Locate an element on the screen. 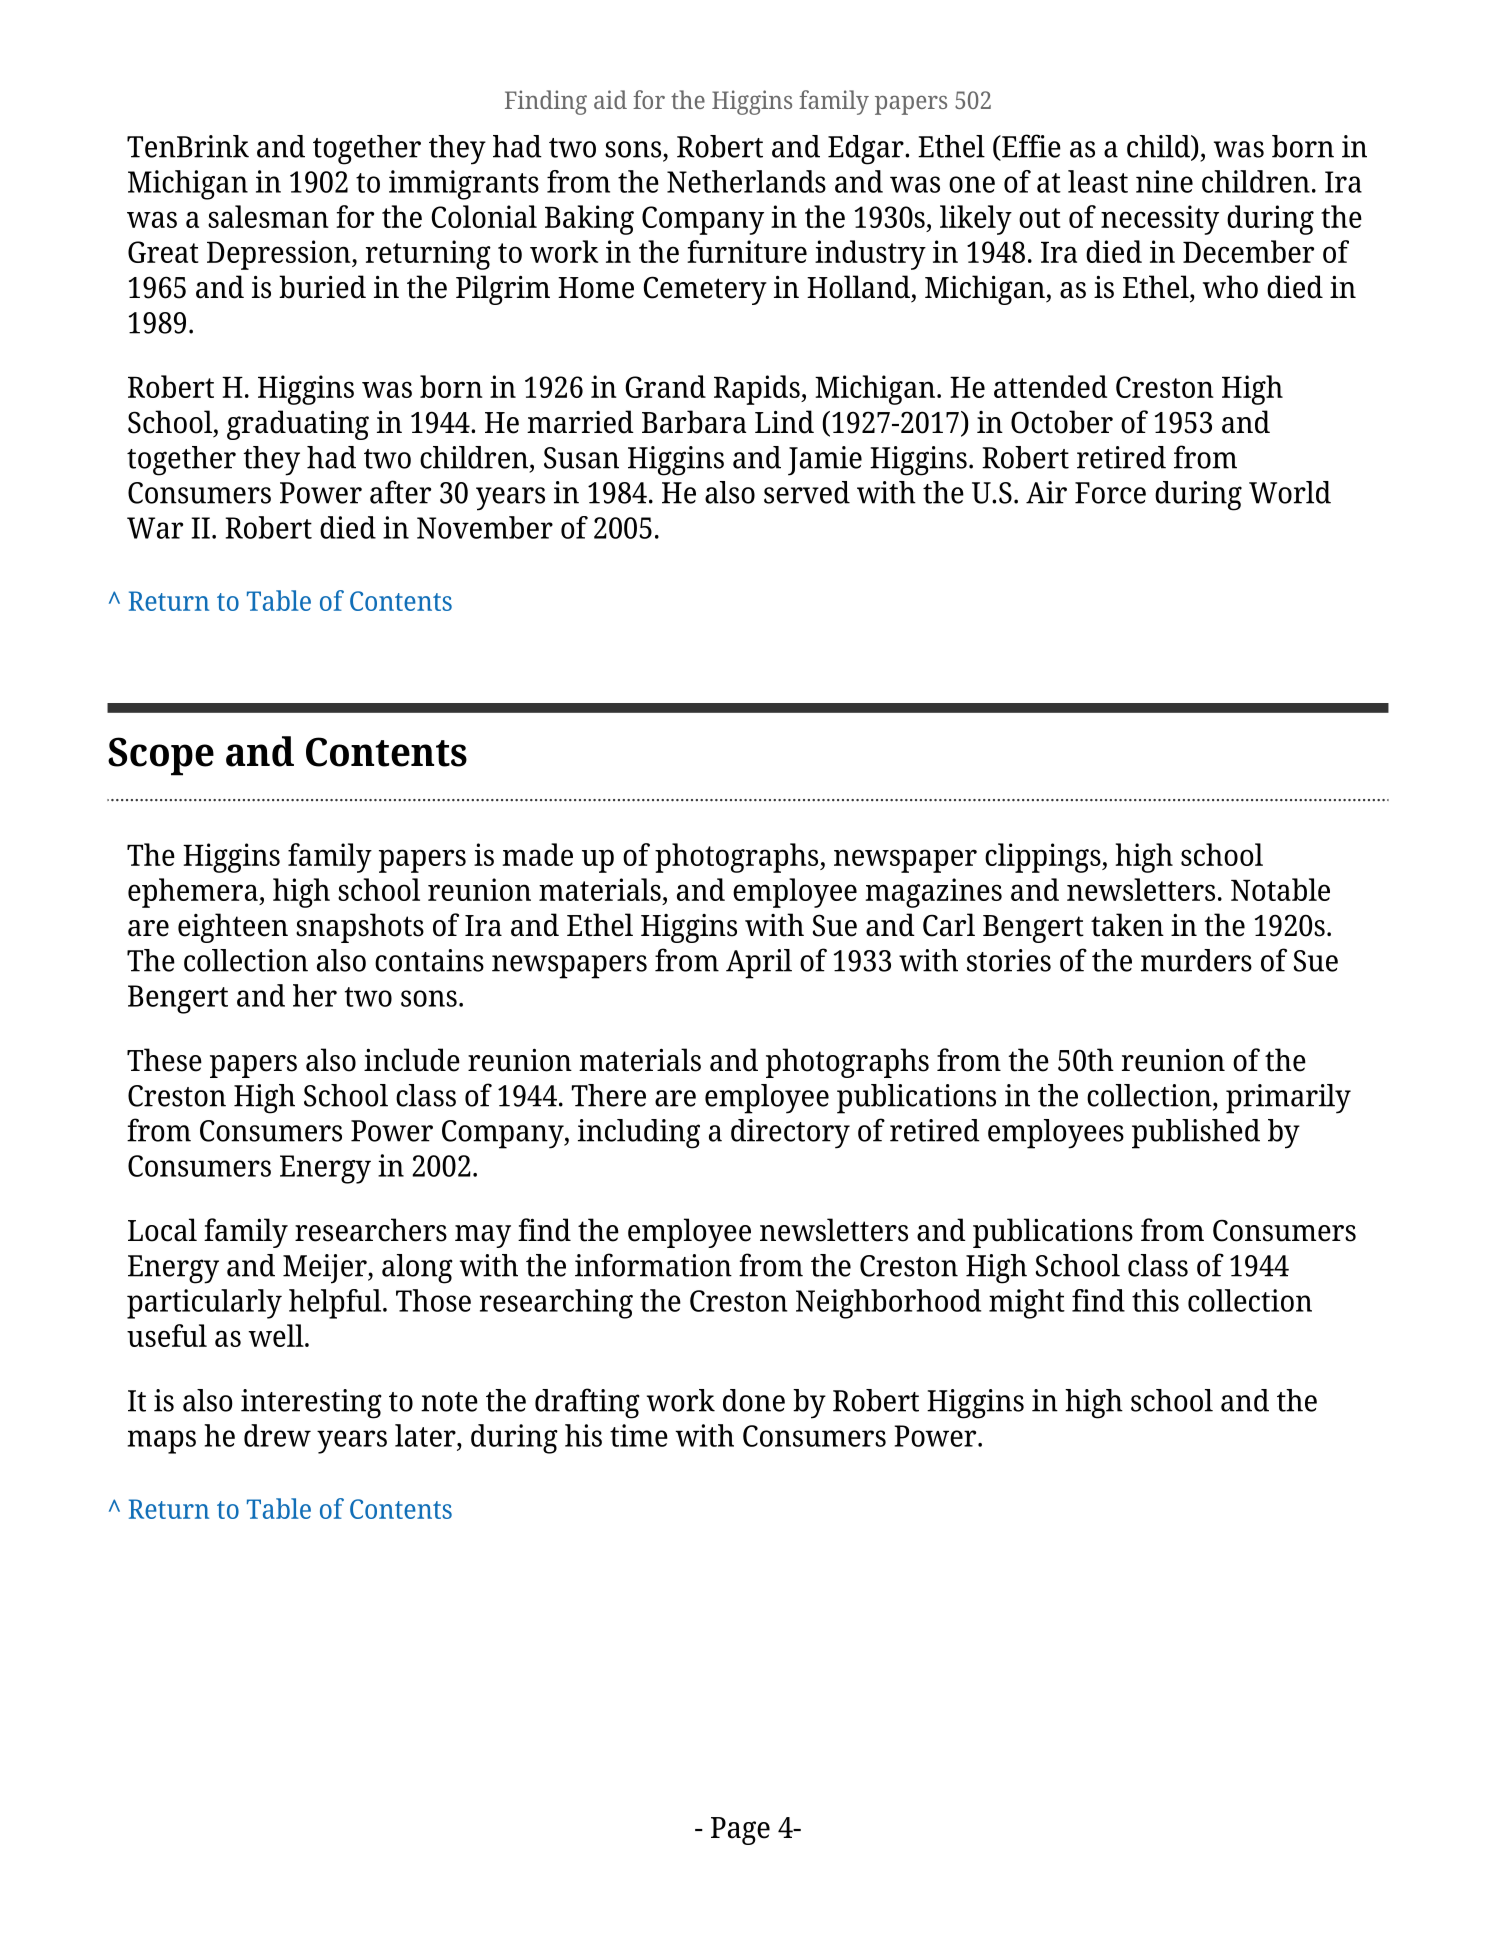  drew is located at coordinates (277, 1435).
